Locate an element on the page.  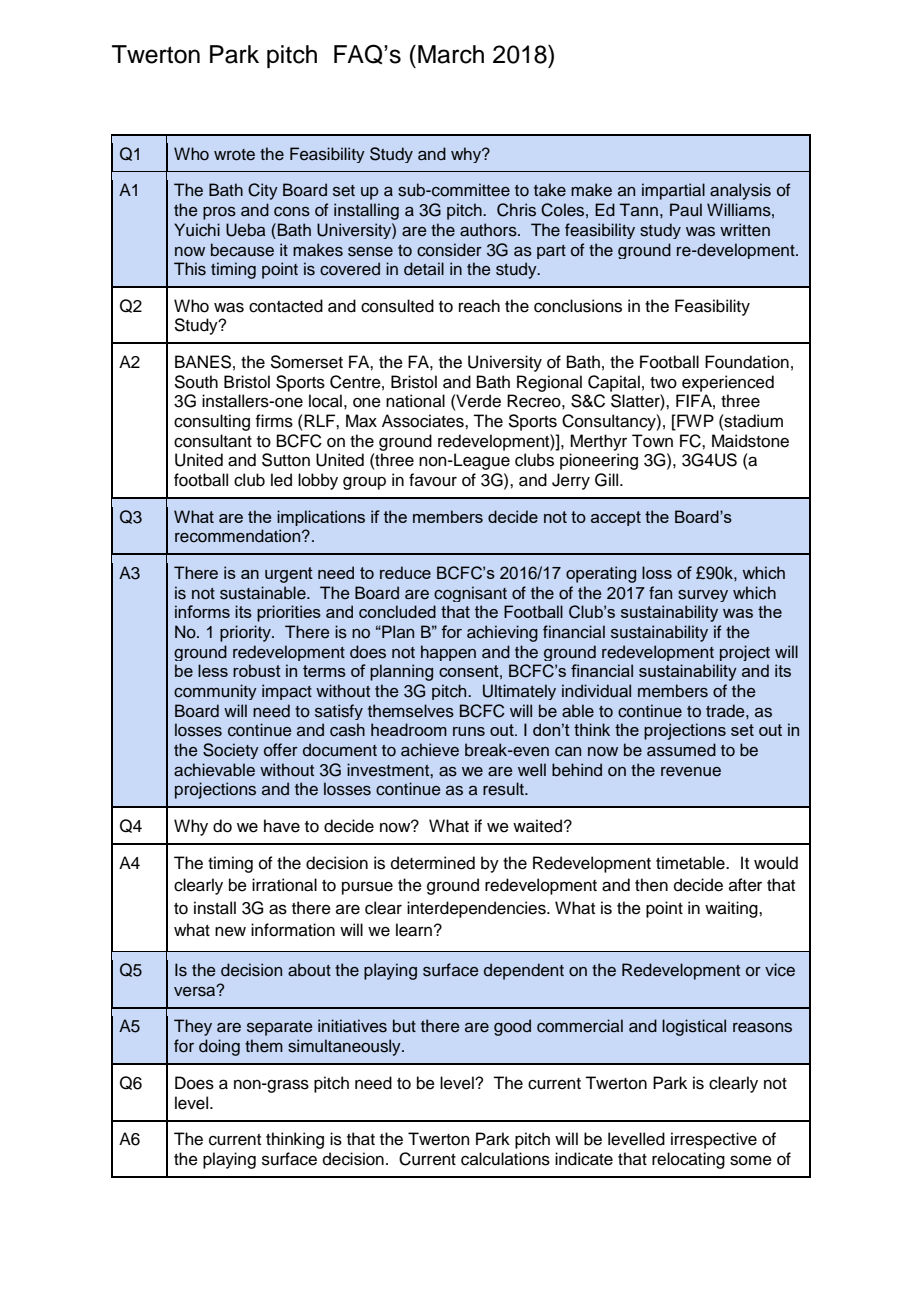
analysis is located at coordinates (740, 191).
